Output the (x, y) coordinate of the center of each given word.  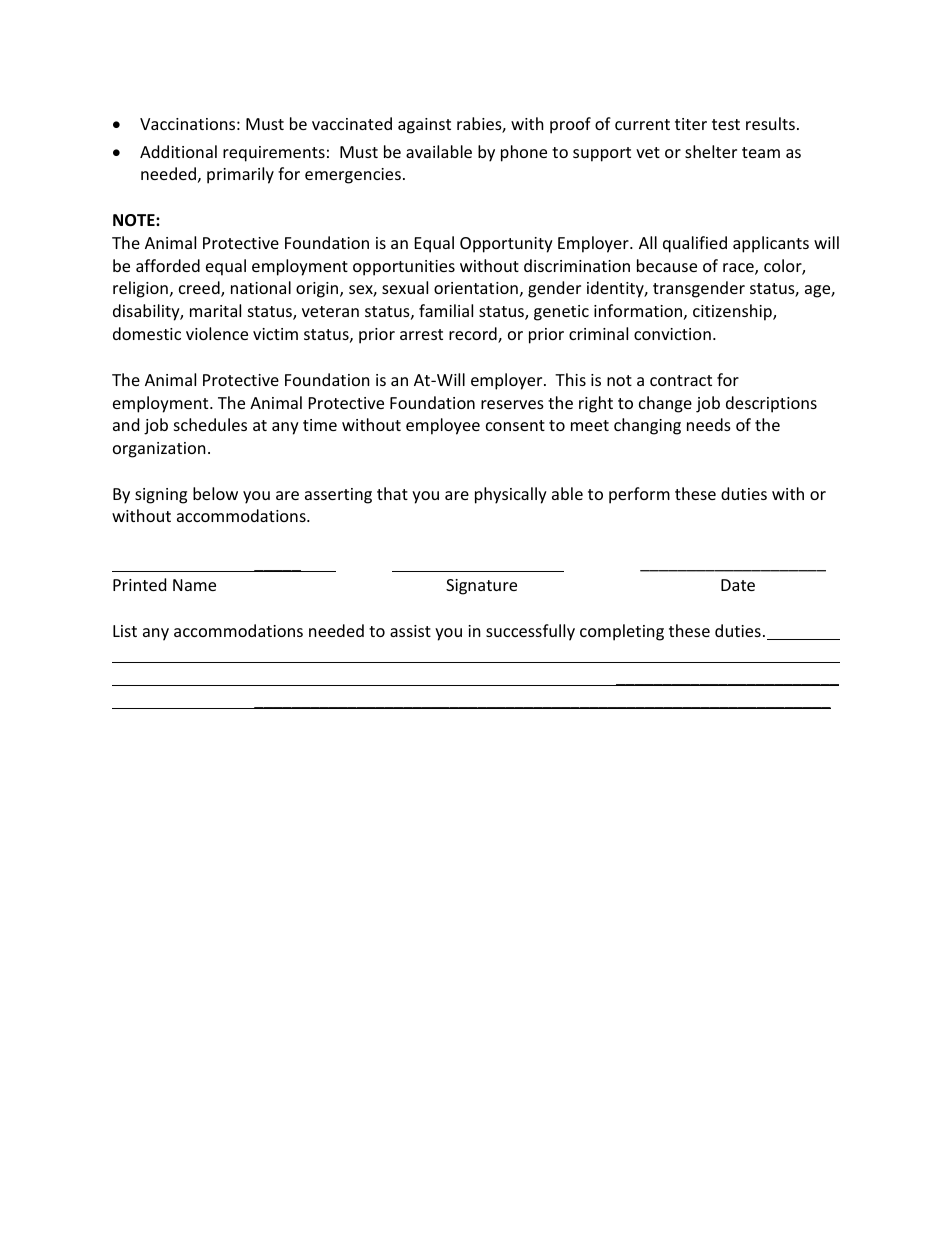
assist (410, 631)
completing (622, 632)
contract (681, 380)
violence (217, 333)
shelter (711, 151)
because (667, 265)
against (424, 126)
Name (194, 585)
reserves (512, 404)
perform (639, 495)
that (392, 493)
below (215, 493)
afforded (168, 265)
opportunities (404, 268)
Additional (178, 151)
